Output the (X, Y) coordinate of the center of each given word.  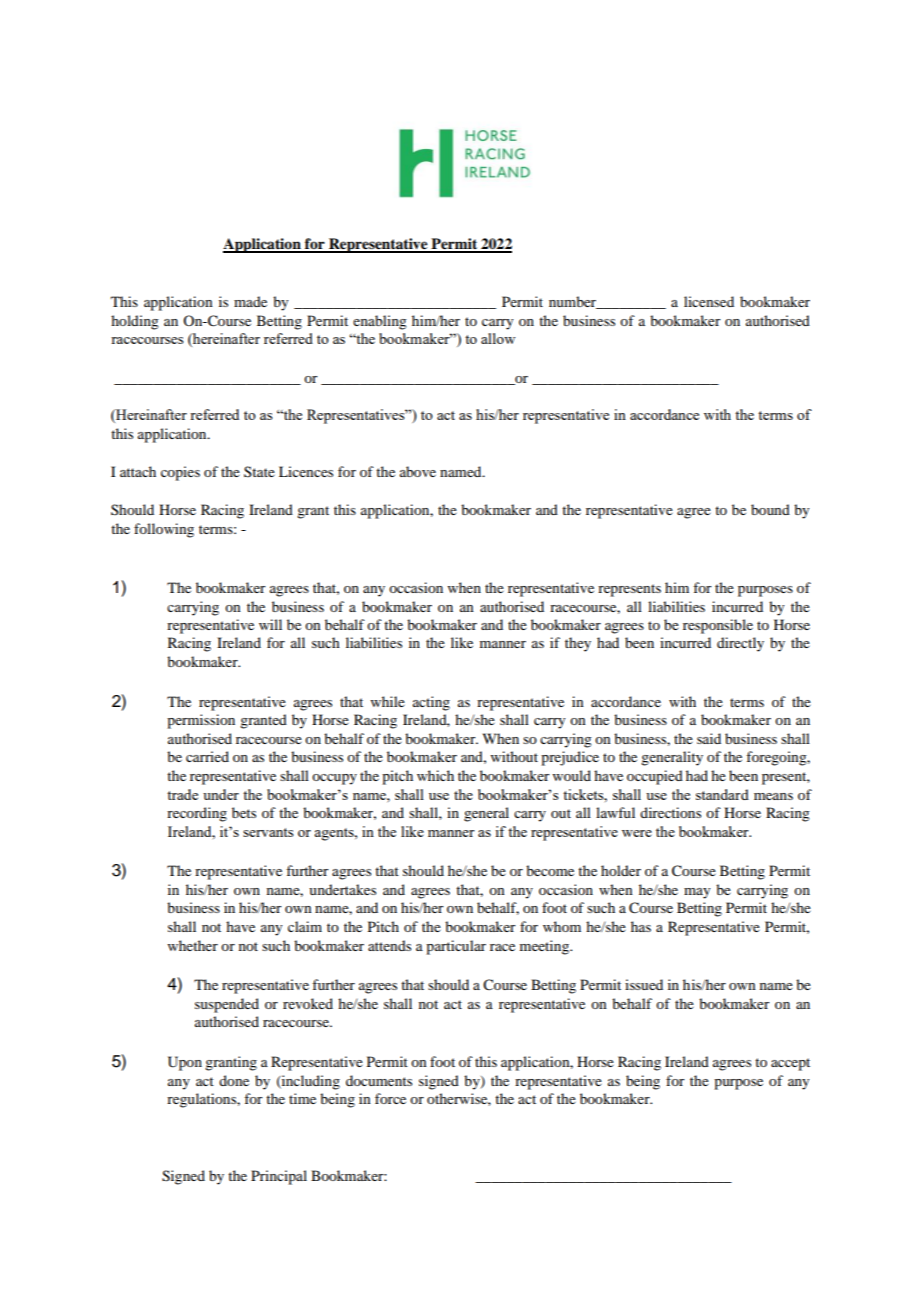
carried (207, 756)
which (435, 775)
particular (456, 947)
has (641, 926)
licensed (709, 301)
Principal (279, 1177)
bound (770, 509)
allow (498, 338)
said (709, 738)
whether (193, 945)
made (250, 301)
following (164, 530)
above (418, 471)
